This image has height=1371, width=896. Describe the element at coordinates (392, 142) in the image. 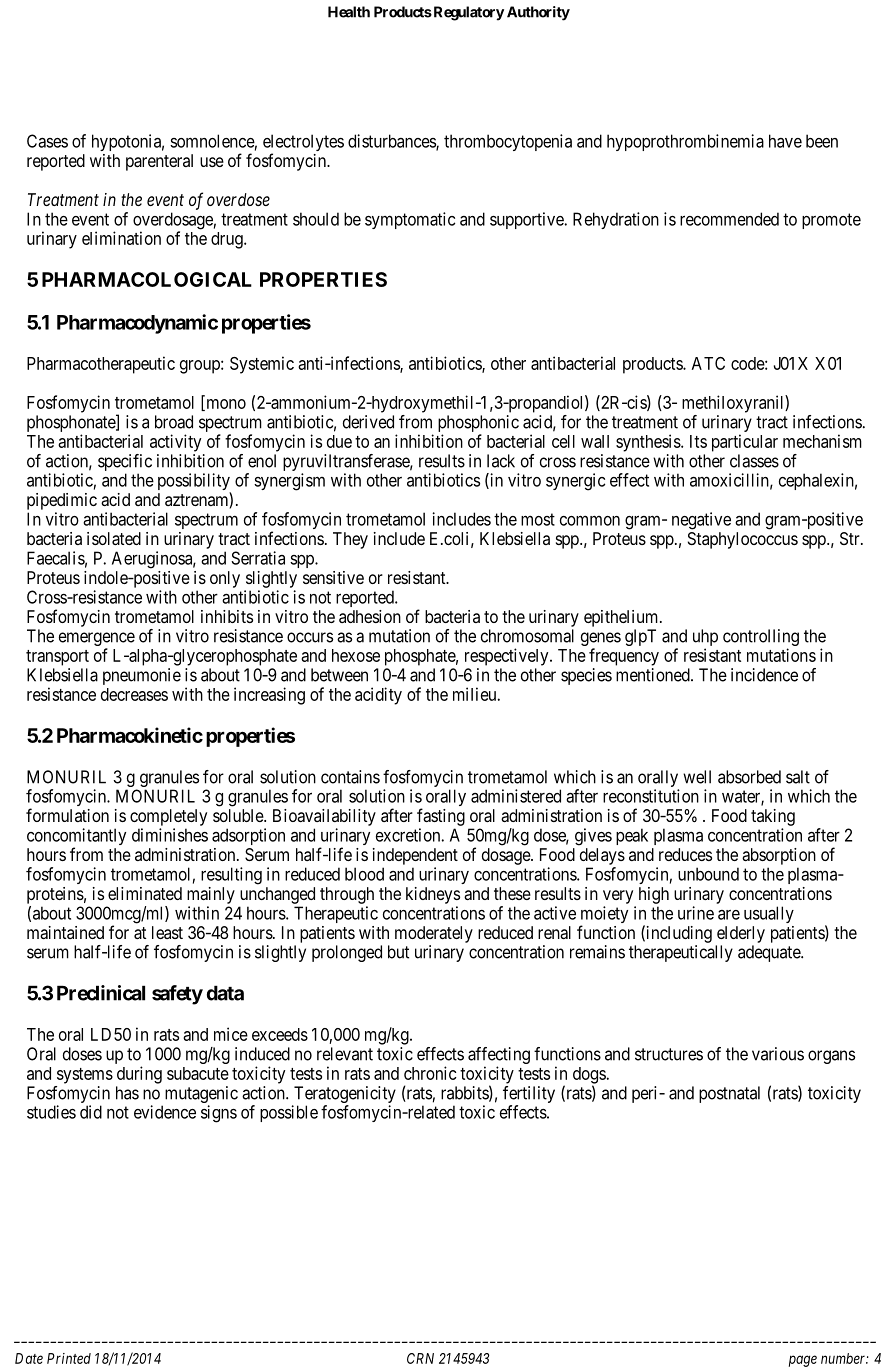

I see `disturbances` at that location.
